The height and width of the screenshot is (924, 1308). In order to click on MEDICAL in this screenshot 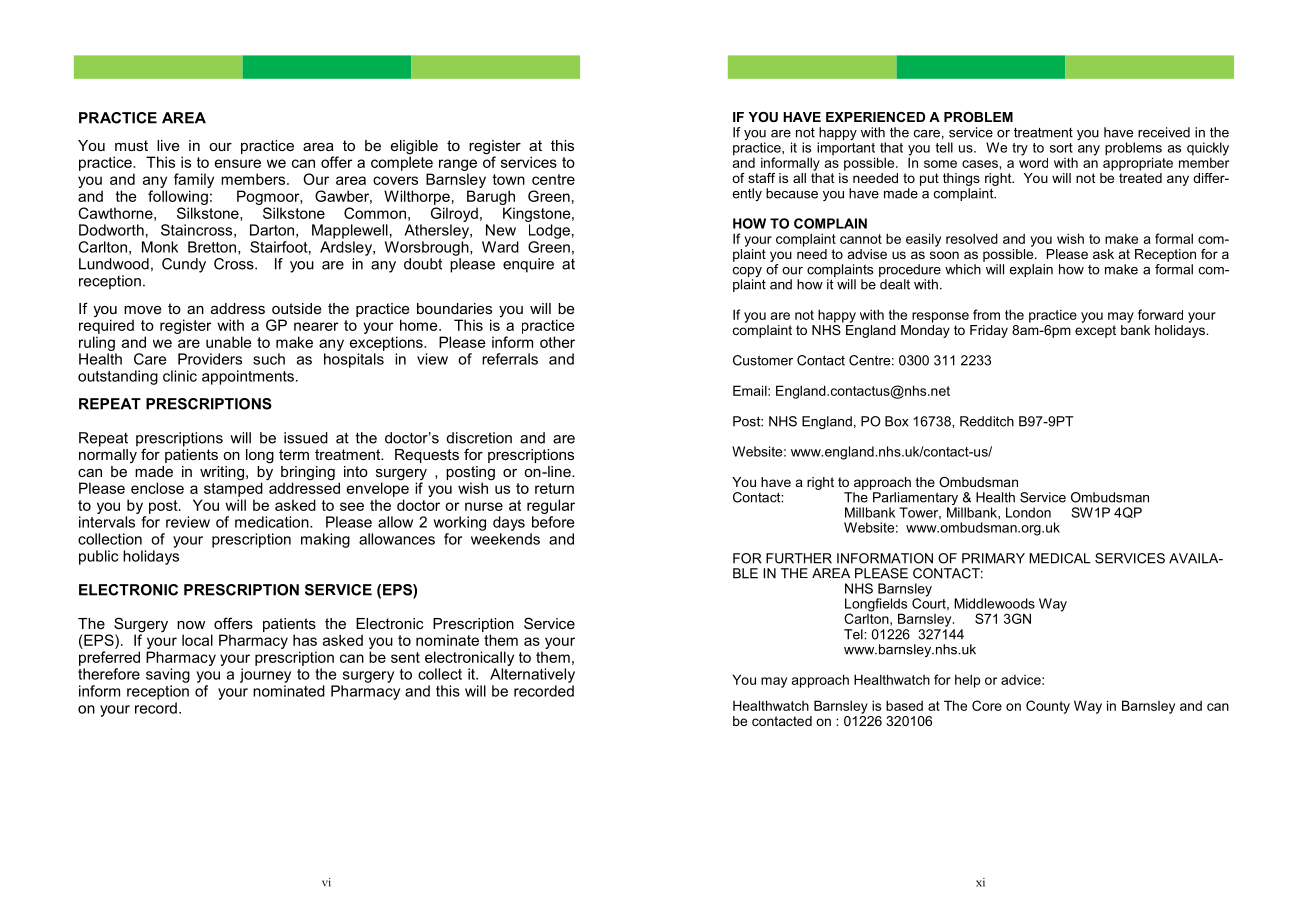, I will do `click(1060, 558)`.
